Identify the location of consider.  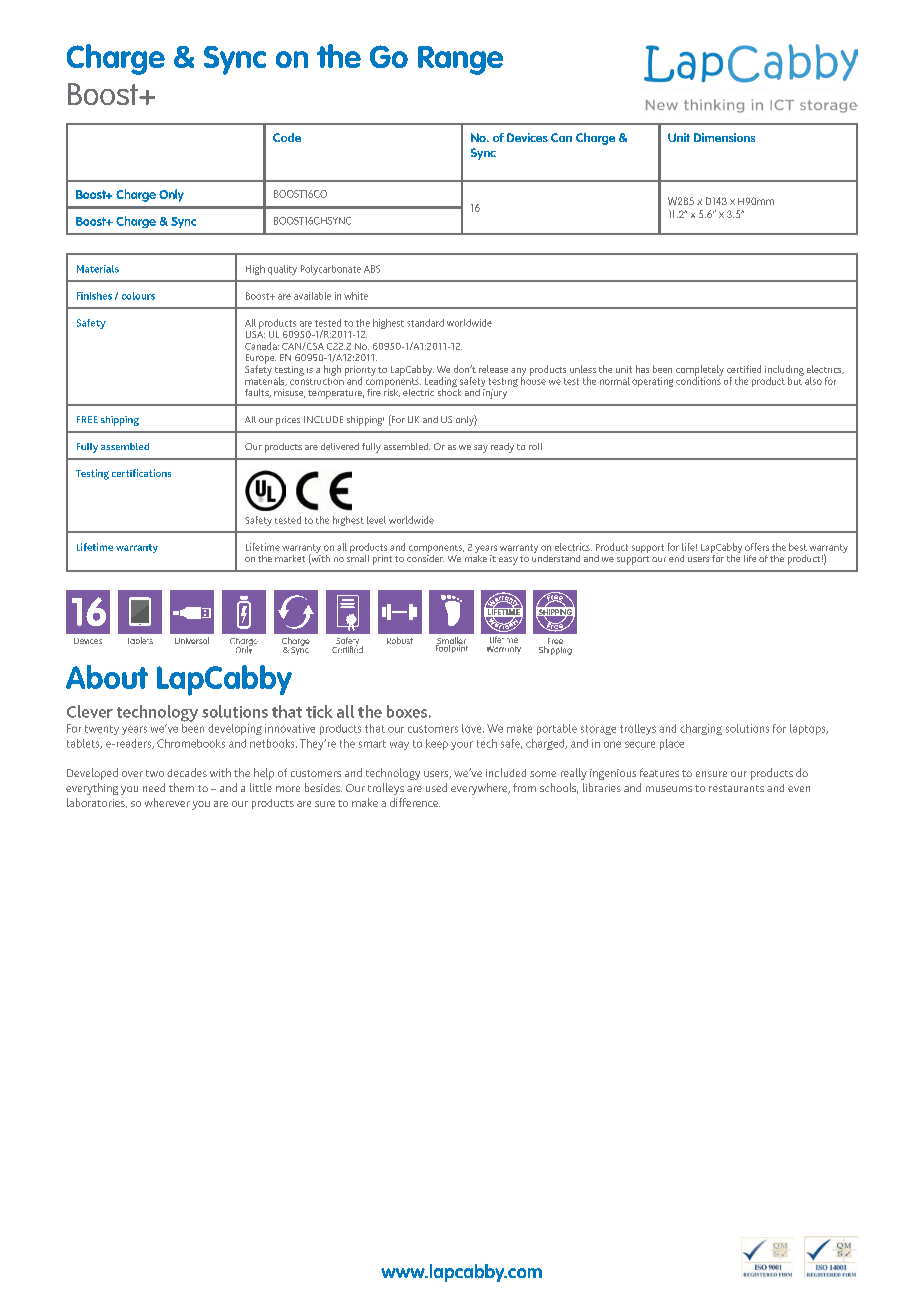
(425, 557).
